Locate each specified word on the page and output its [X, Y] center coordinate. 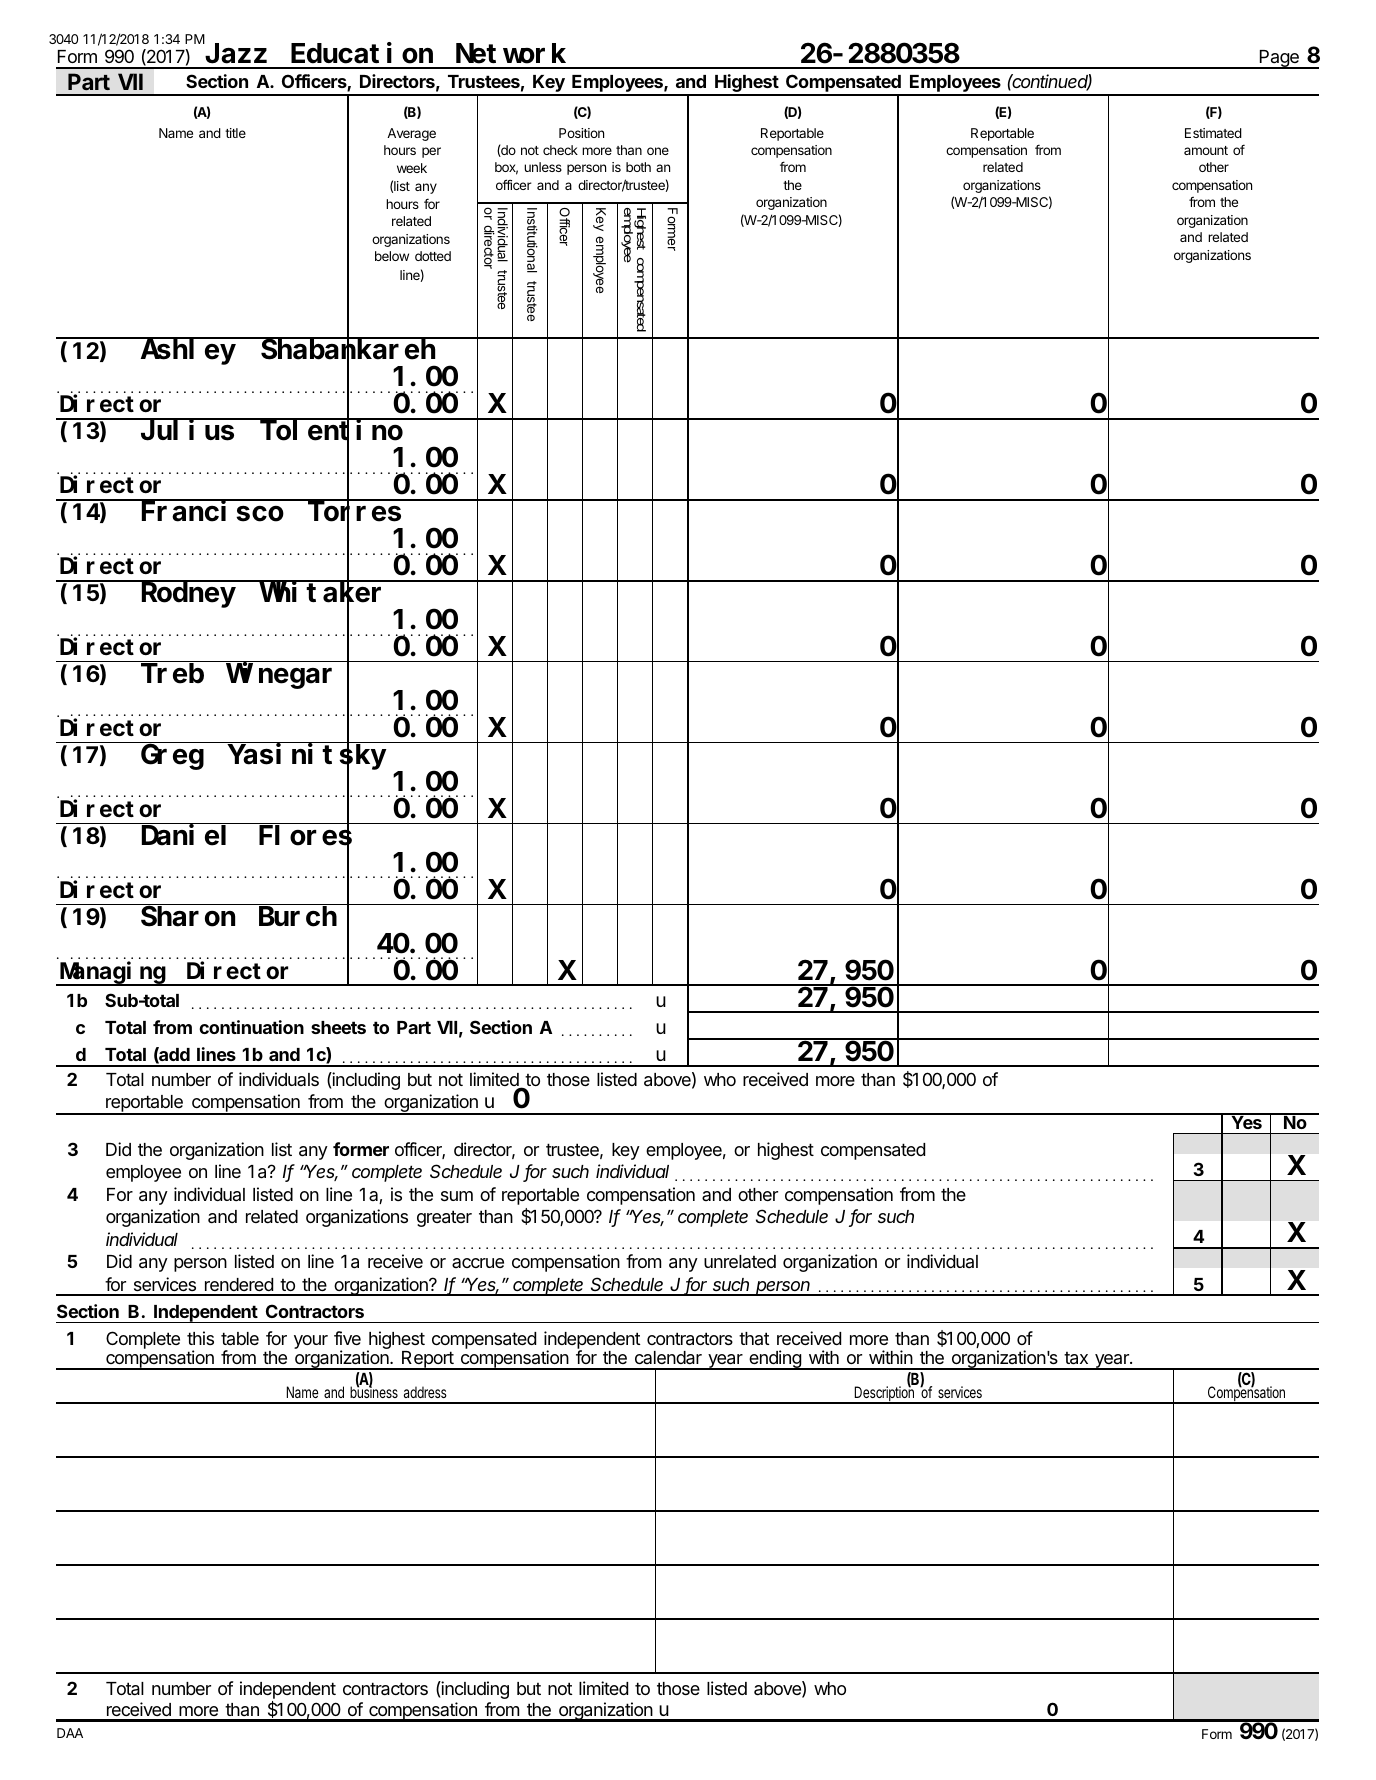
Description [884, 1394]
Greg [172, 758]
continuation [251, 1027]
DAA [70, 1733]
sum [457, 1196]
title [235, 133]
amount [1206, 150]
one [658, 151]
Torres [354, 514]
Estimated [1213, 133]
